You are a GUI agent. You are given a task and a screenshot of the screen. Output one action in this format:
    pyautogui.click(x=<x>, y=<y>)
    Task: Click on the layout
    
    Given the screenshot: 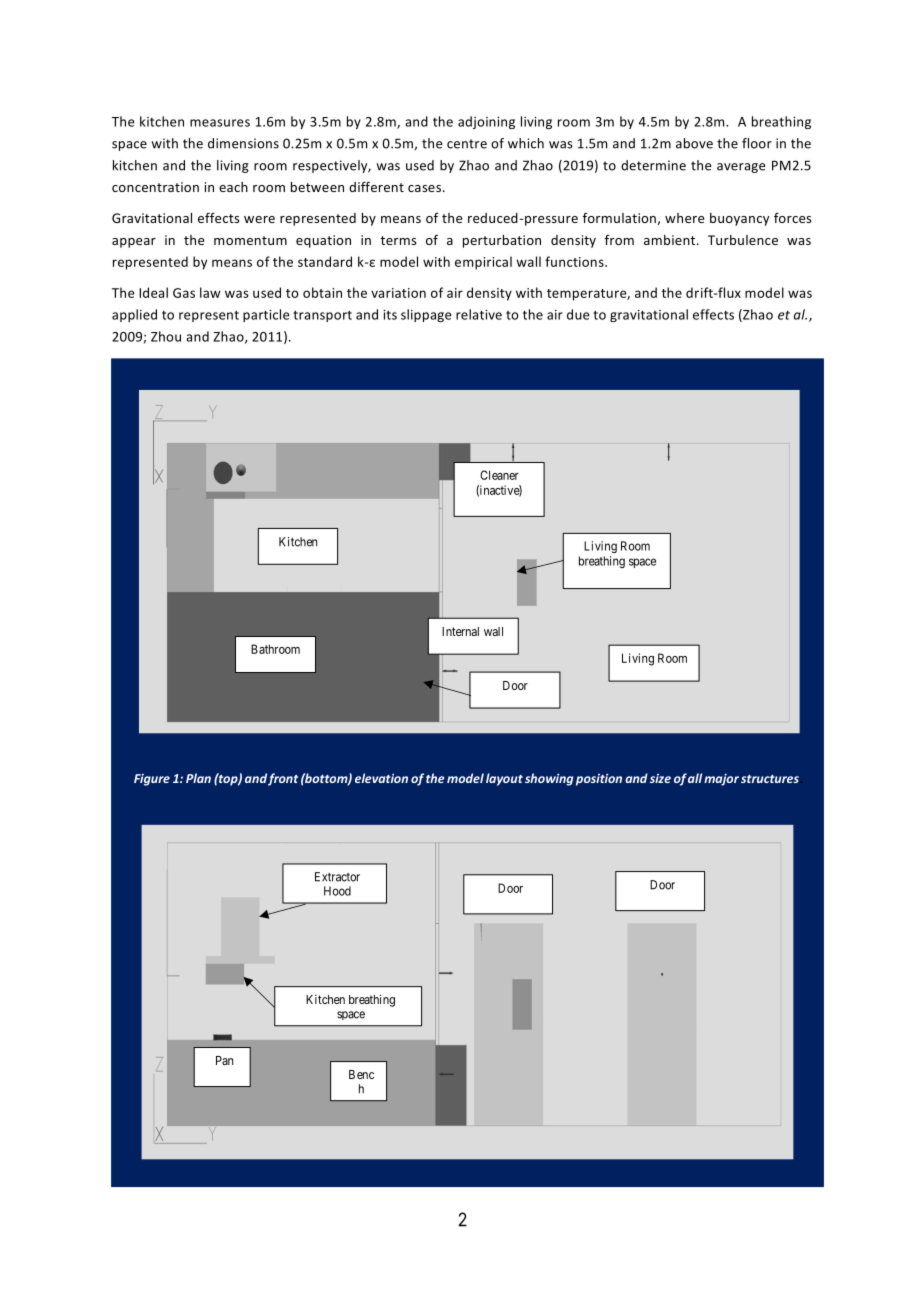 What is the action you would take?
    pyautogui.click(x=504, y=779)
